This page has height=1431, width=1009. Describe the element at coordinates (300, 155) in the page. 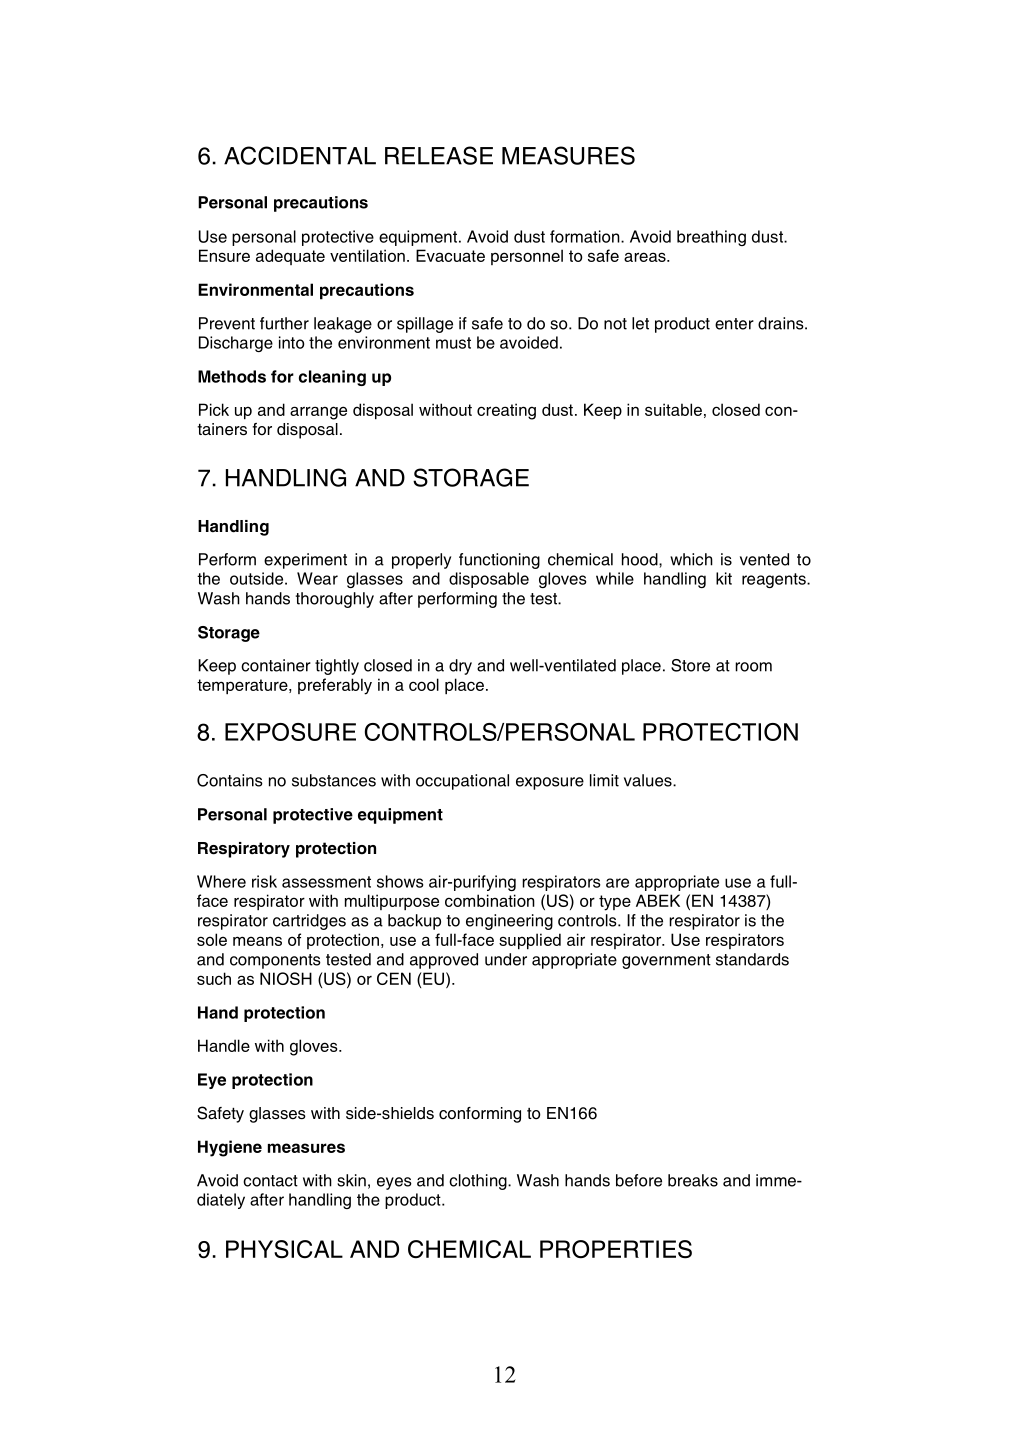

I see `ACCIDENTAL` at that location.
